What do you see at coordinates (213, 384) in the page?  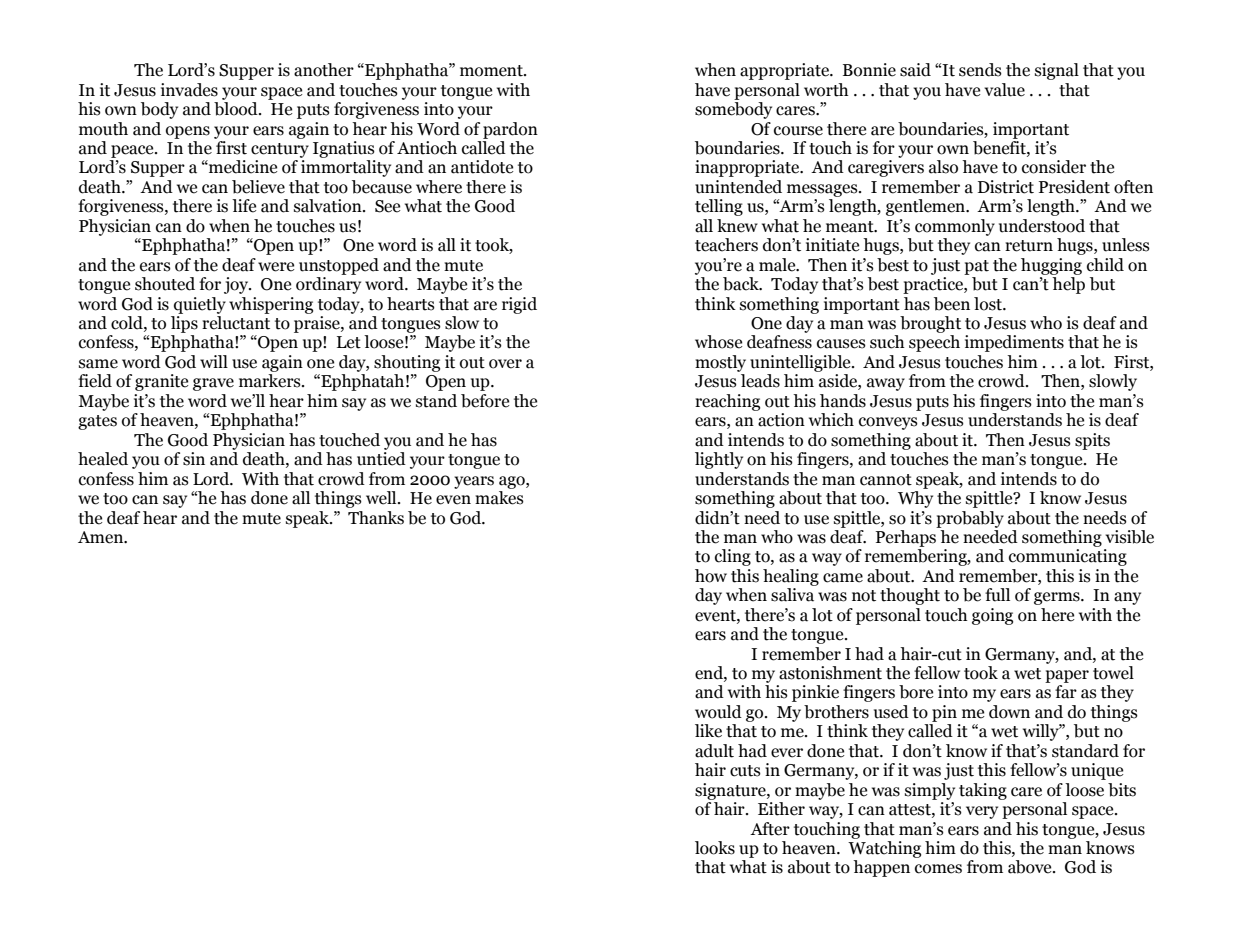 I see `grave` at bounding box center [213, 384].
